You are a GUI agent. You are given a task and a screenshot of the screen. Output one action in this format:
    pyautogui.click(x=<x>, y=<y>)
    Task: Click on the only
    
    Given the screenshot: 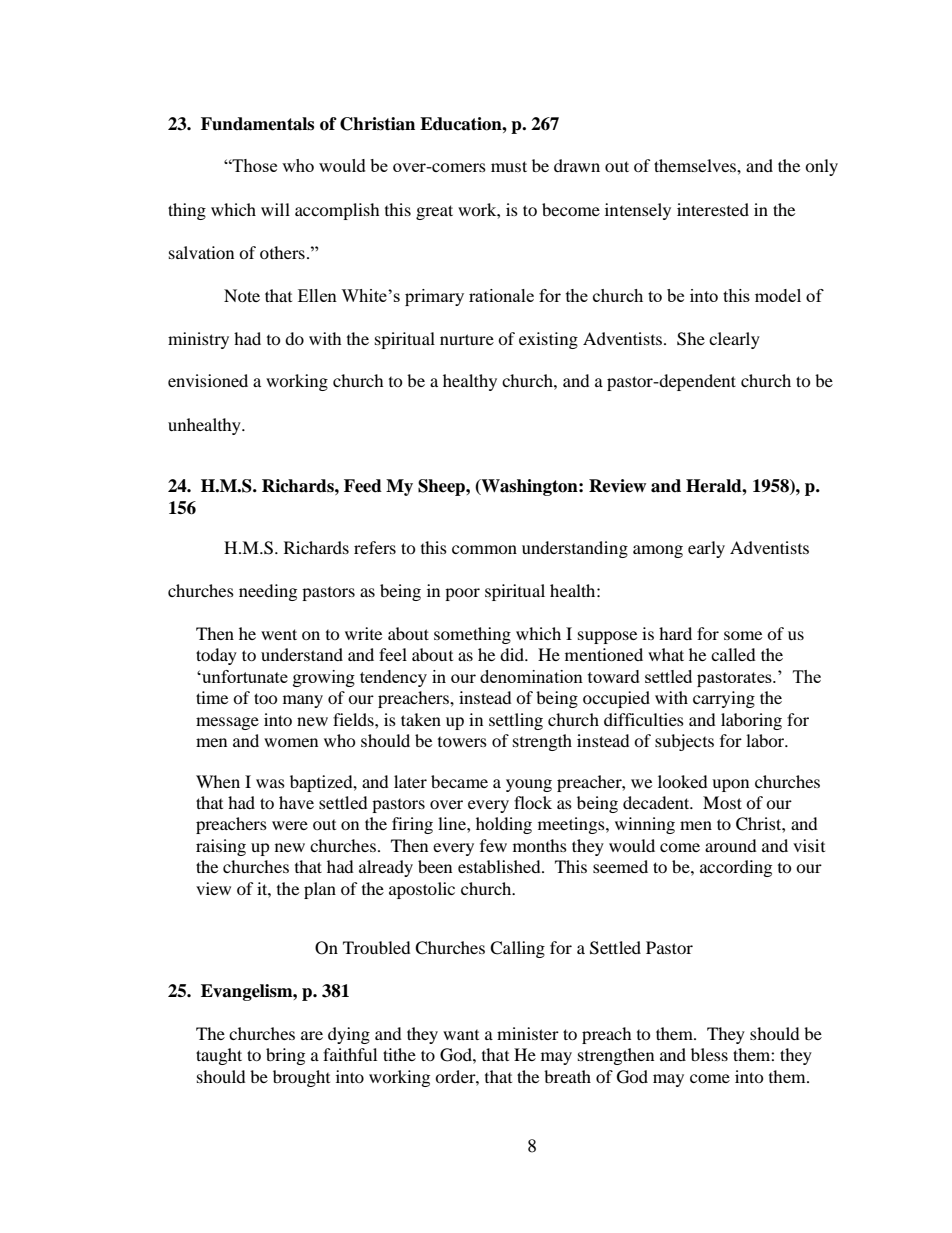 What is the action you would take?
    pyautogui.click(x=821, y=167)
